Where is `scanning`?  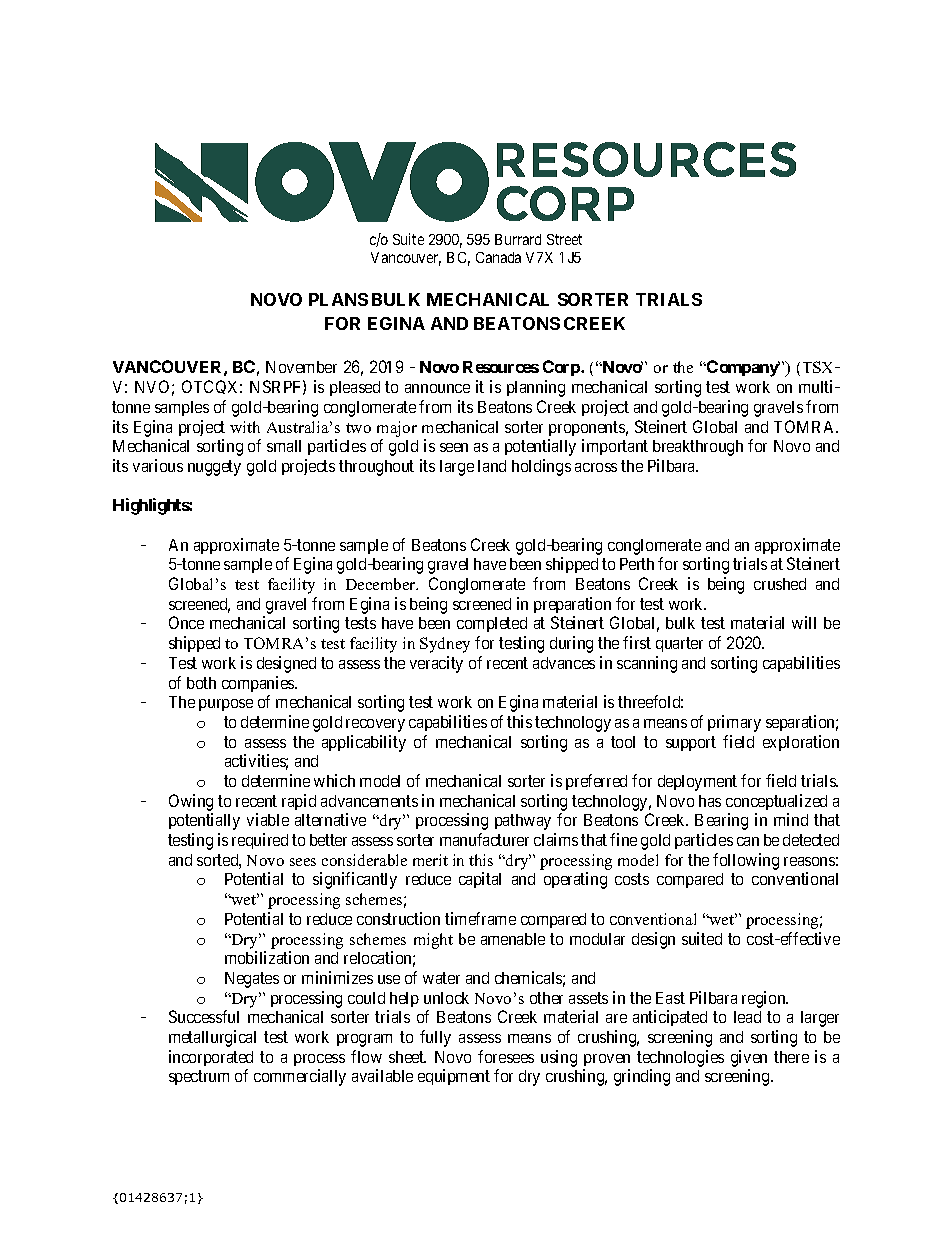 scanning is located at coordinates (647, 664).
